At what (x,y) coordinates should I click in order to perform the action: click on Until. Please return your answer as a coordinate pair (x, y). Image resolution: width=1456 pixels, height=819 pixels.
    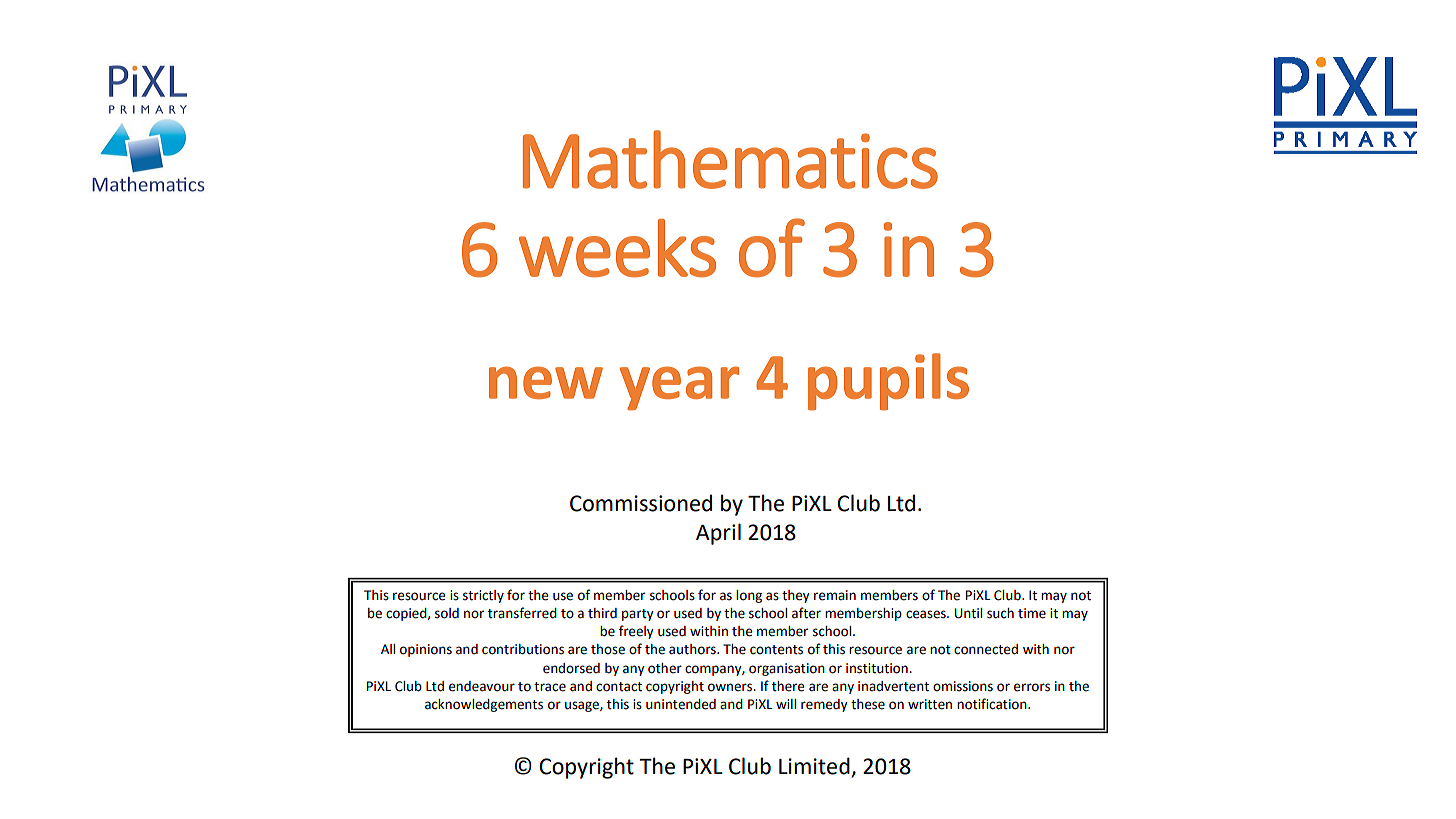
    Looking at the image, I should click on (968, 613).
